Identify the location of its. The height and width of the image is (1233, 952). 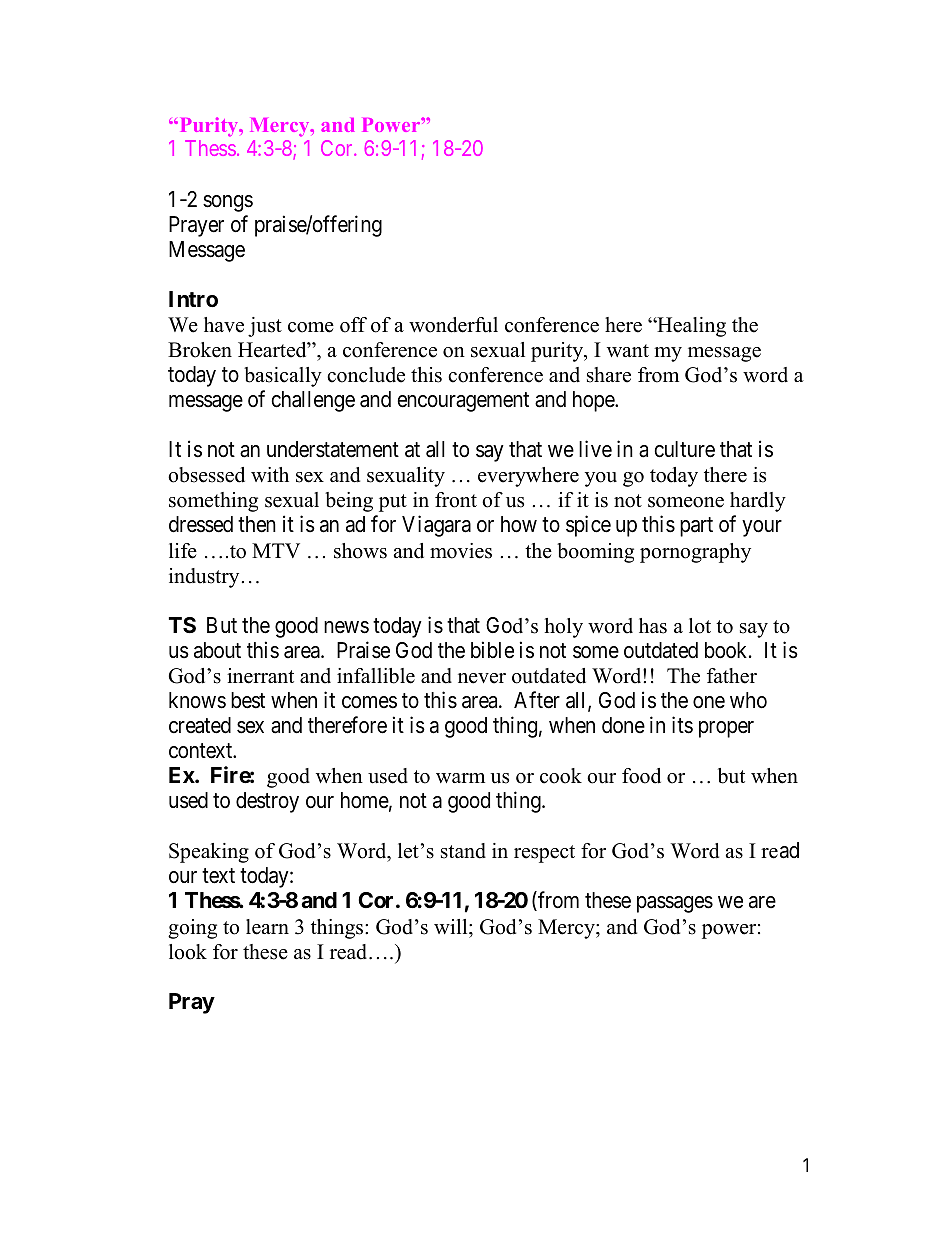
(682, 725).
